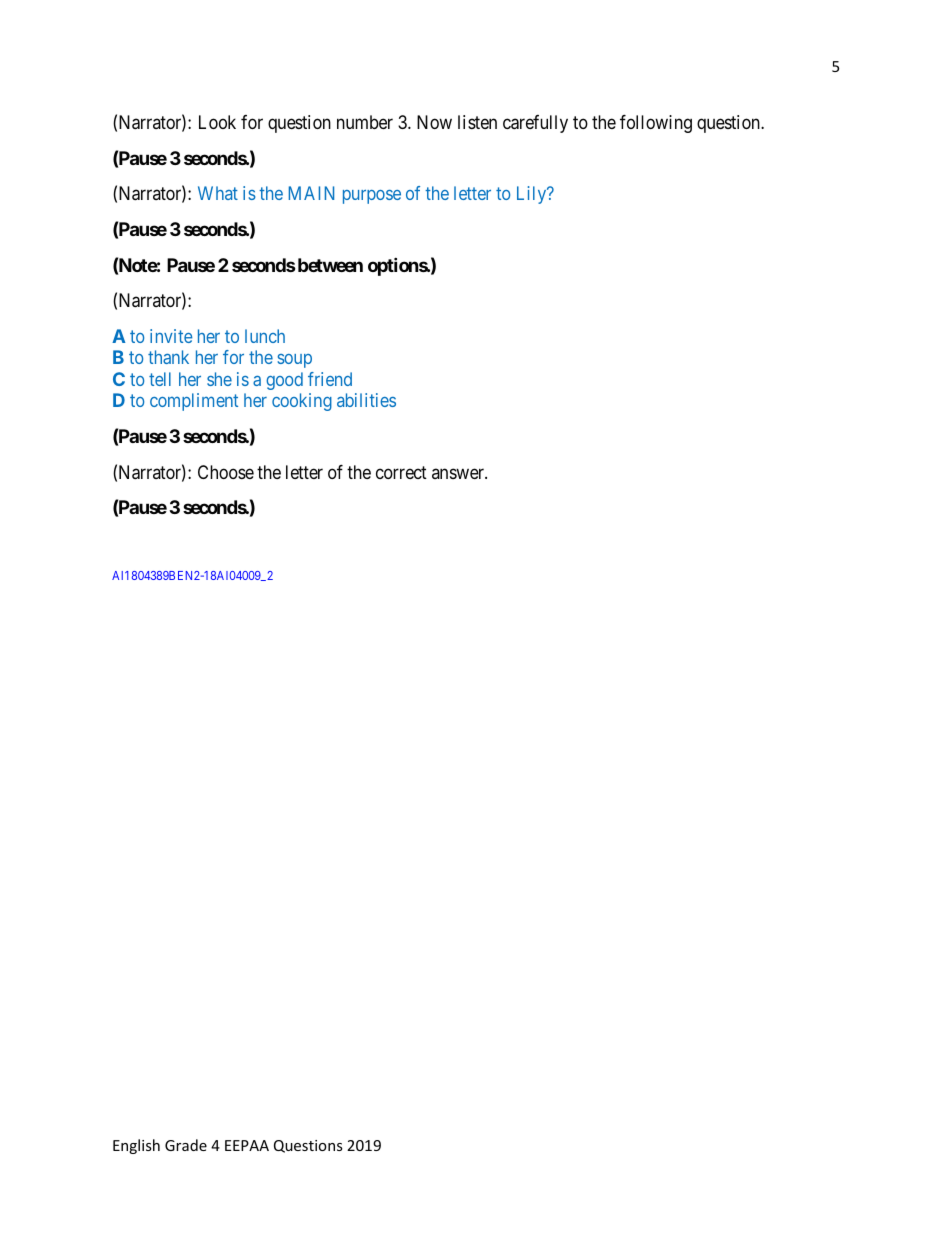 The image size is (952, 1233). I want to click on answer, so click(459, 473).
